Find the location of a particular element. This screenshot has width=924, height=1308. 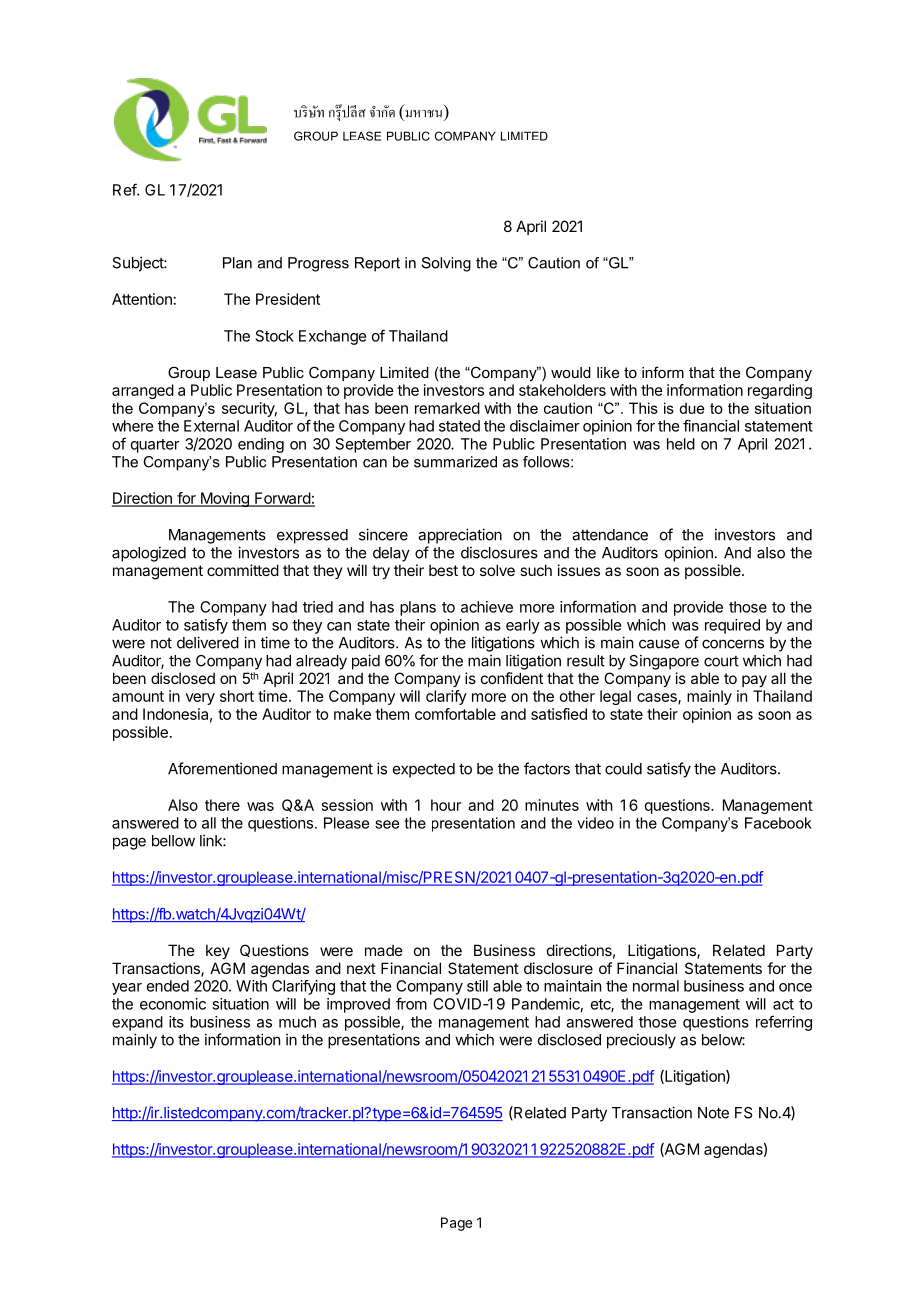

its is located at coordinates (176, 1022).
